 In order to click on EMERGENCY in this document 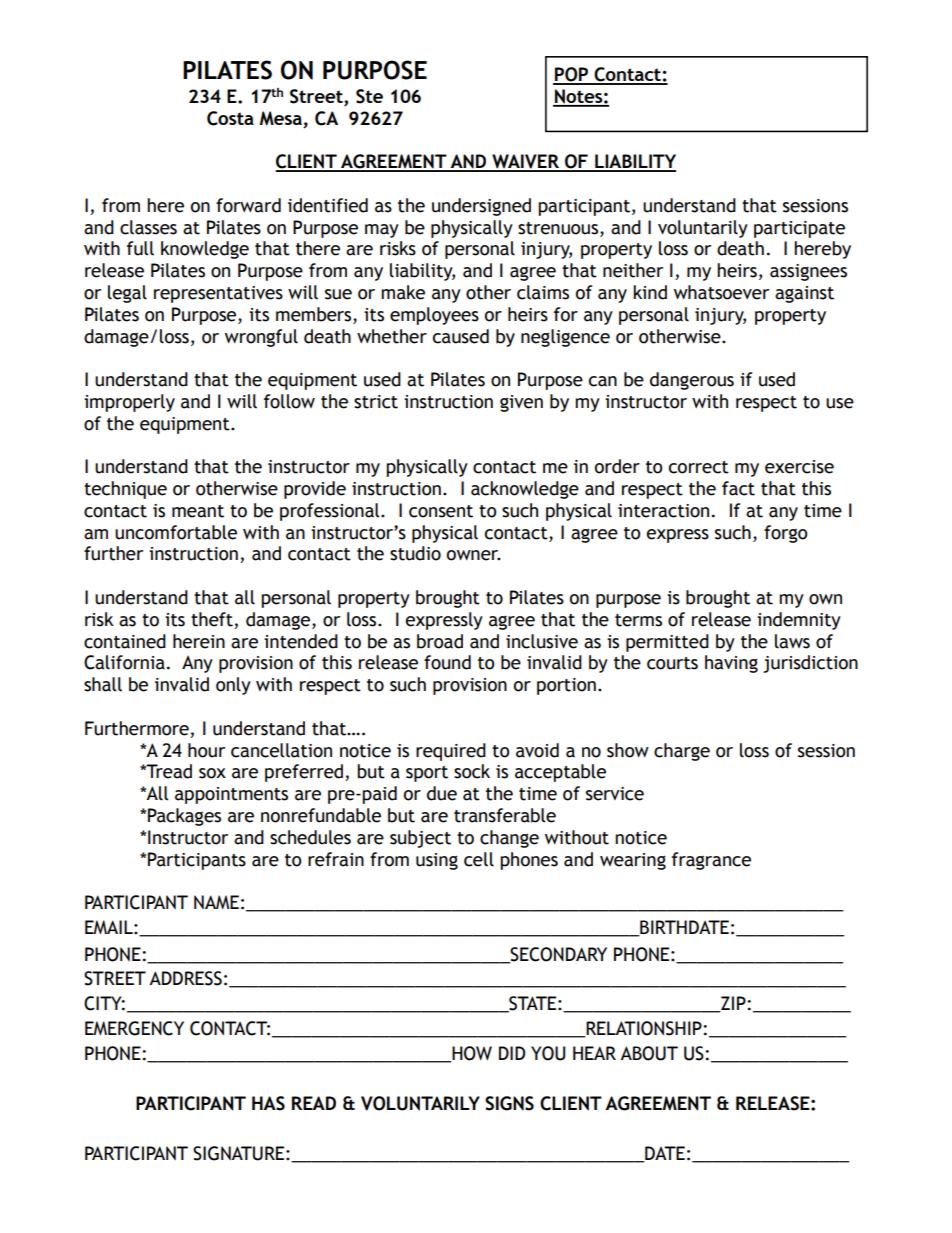, I will do `click(134, 1028)`.
